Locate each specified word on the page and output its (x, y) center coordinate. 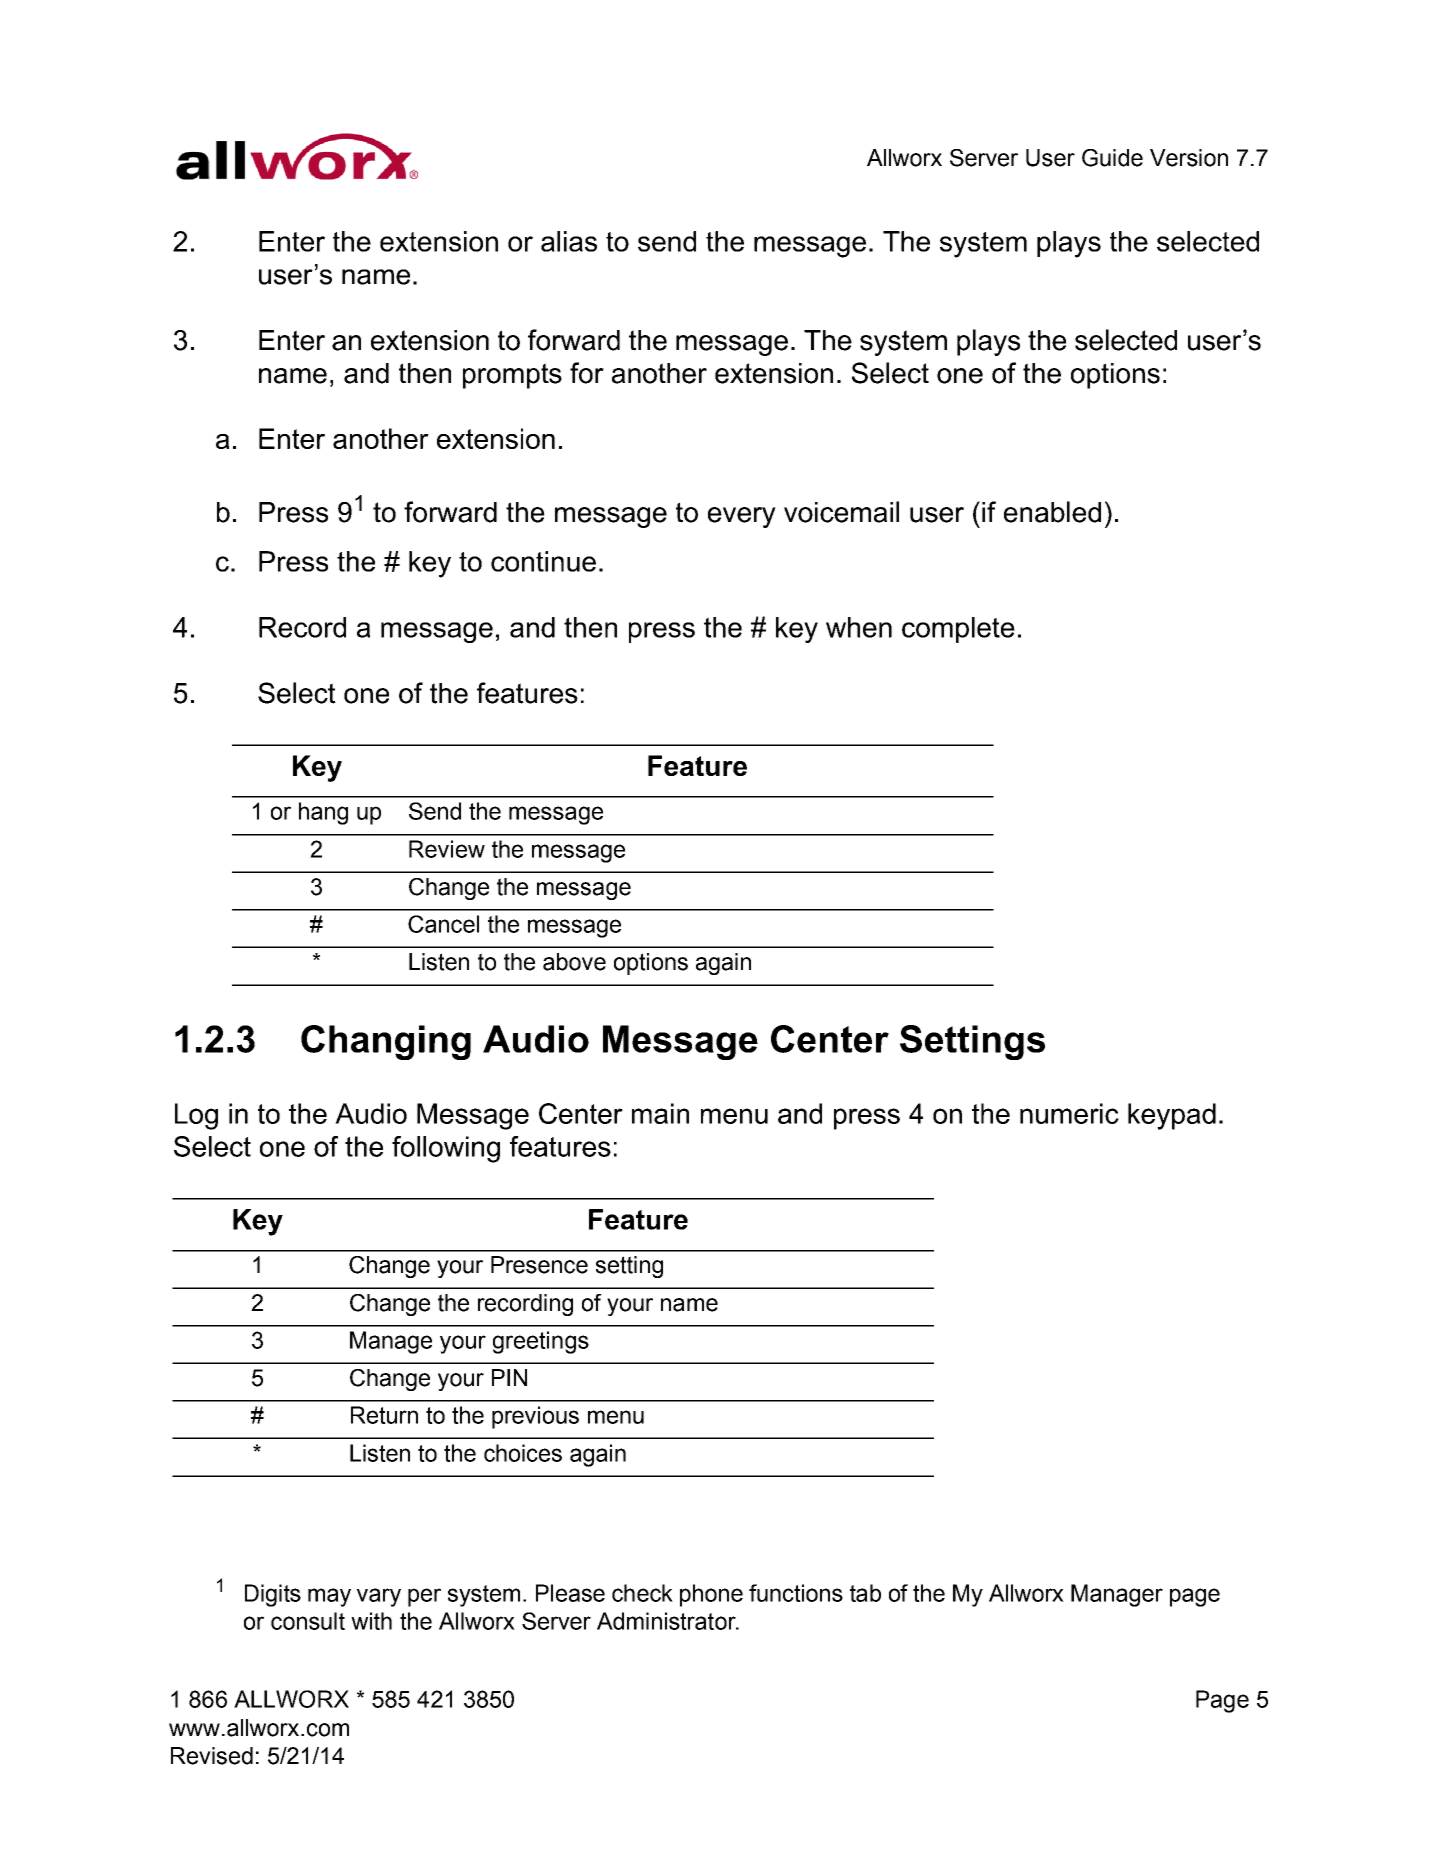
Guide (1112, 158)
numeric (1069, 1113)
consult (308, 1621)
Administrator (667, 1621)
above (574, 962)
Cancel (443, 924)
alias (569, 241)
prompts (512, 376)
